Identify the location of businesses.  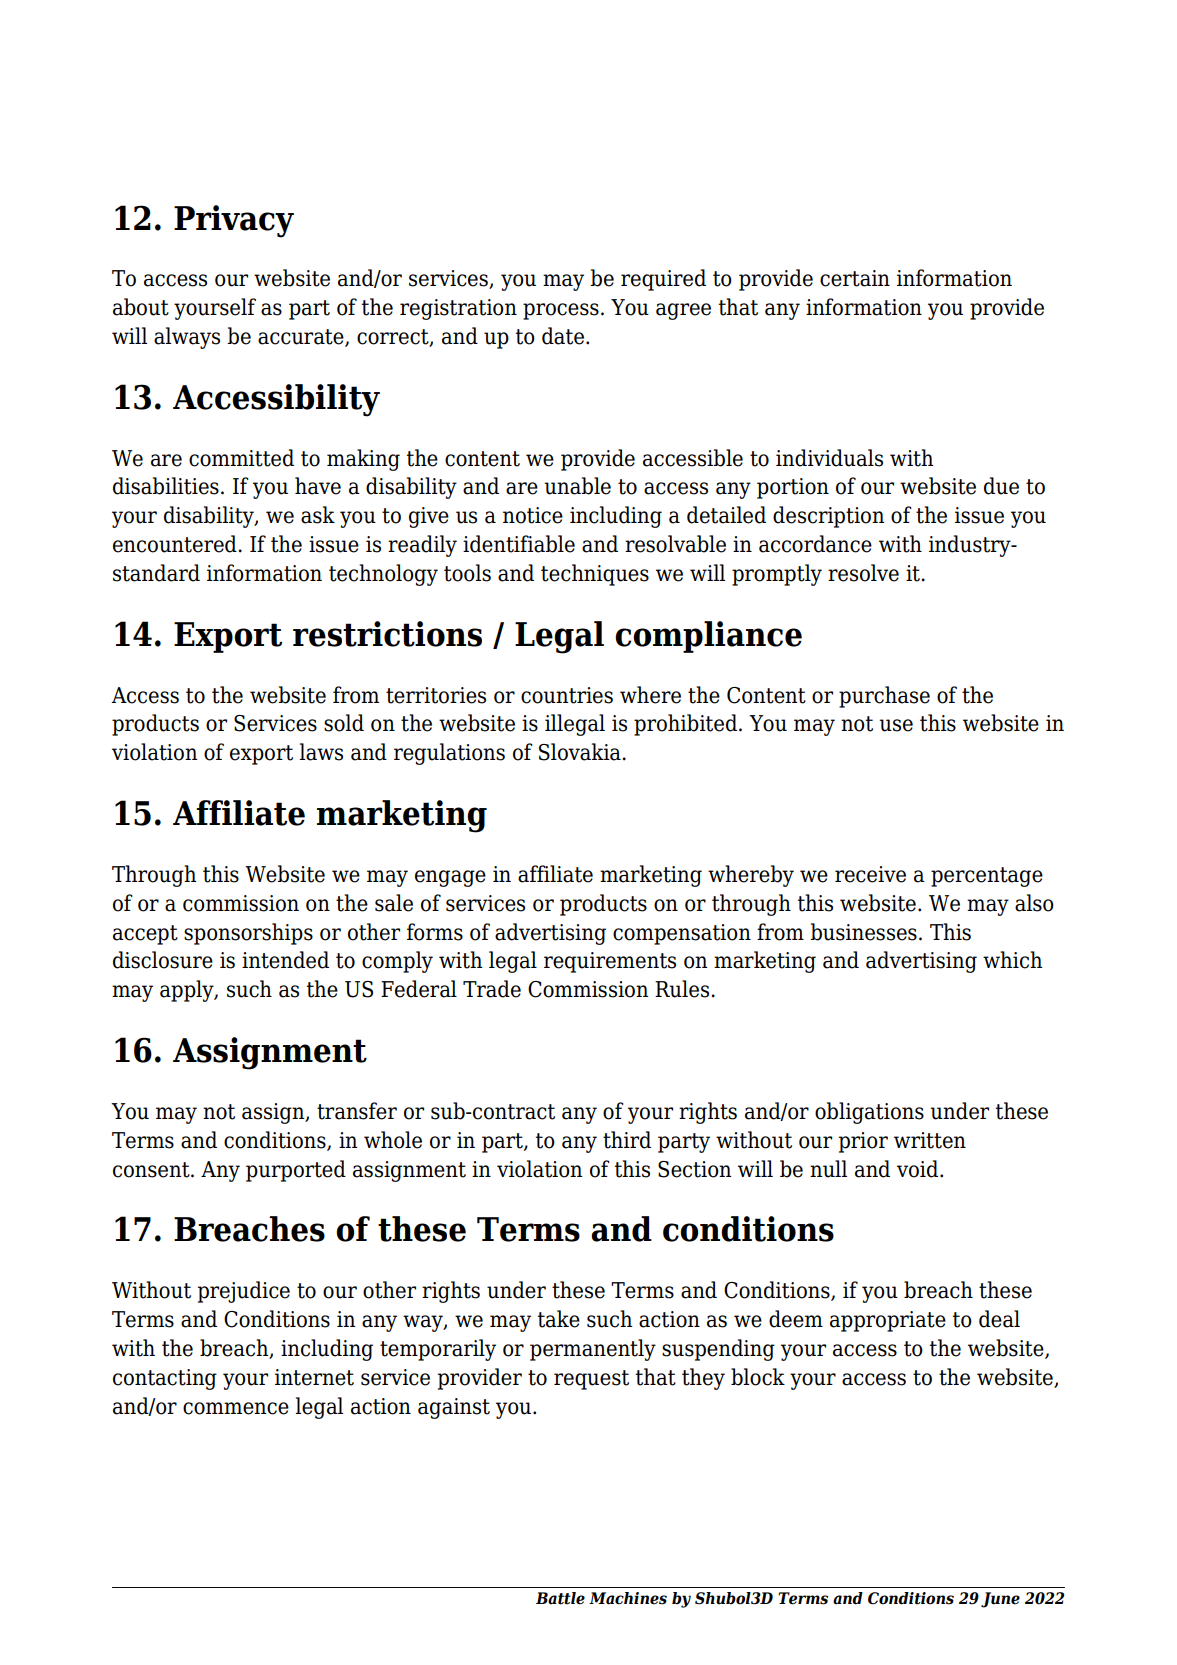
(863, 932).
